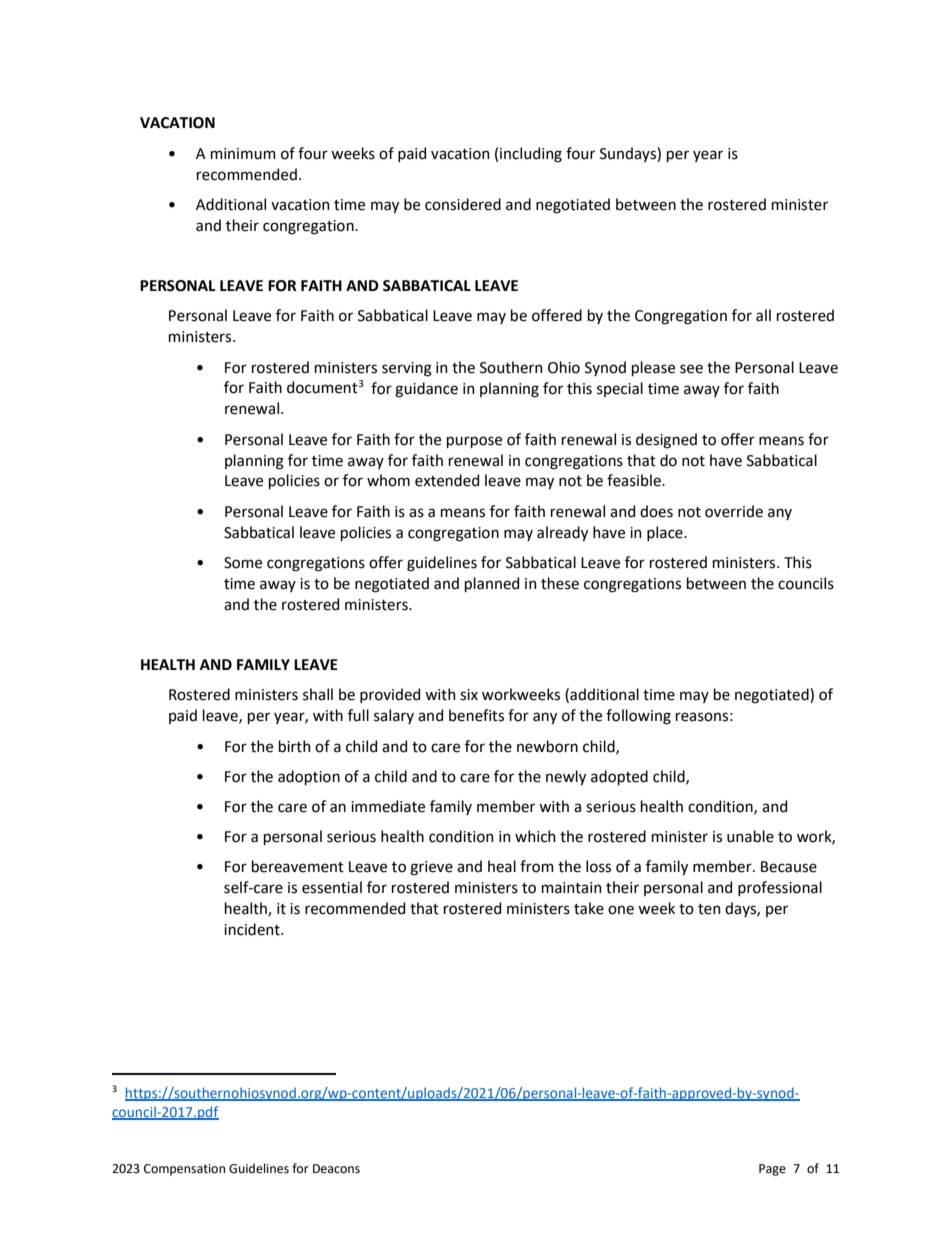 Image resolution: width=952 pixels, height=1233 pixels. I want to click on see, so click(691, 369).
